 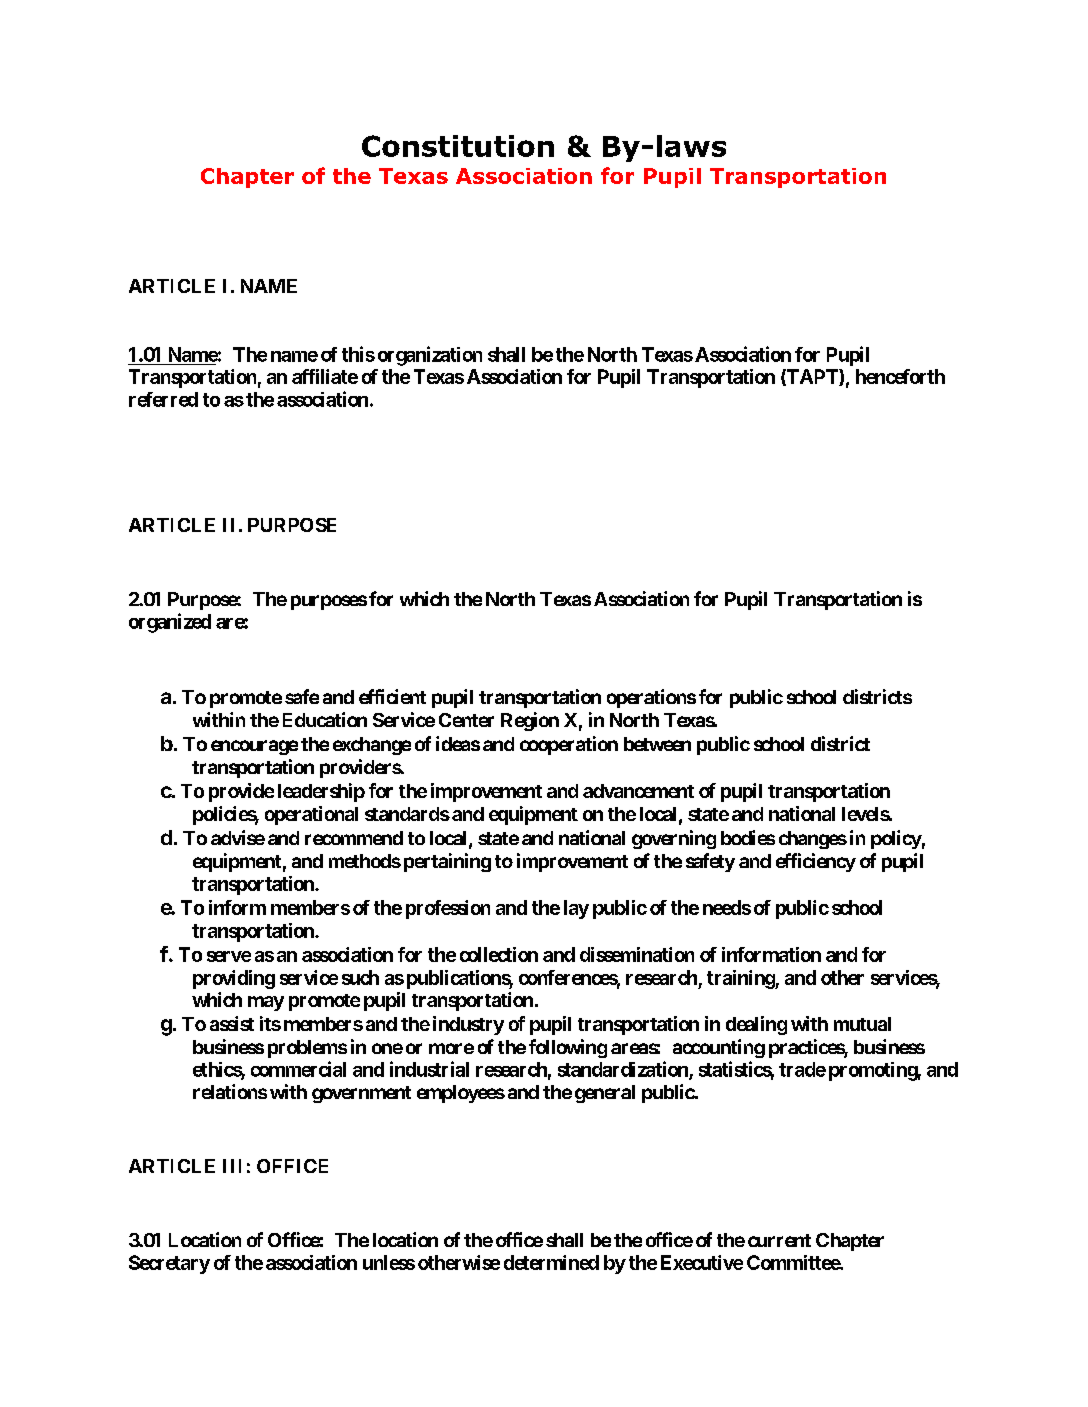 What do you see at coordinates (232, 1166) in the document?
I see `III` at bounding box center [232, 1166].
